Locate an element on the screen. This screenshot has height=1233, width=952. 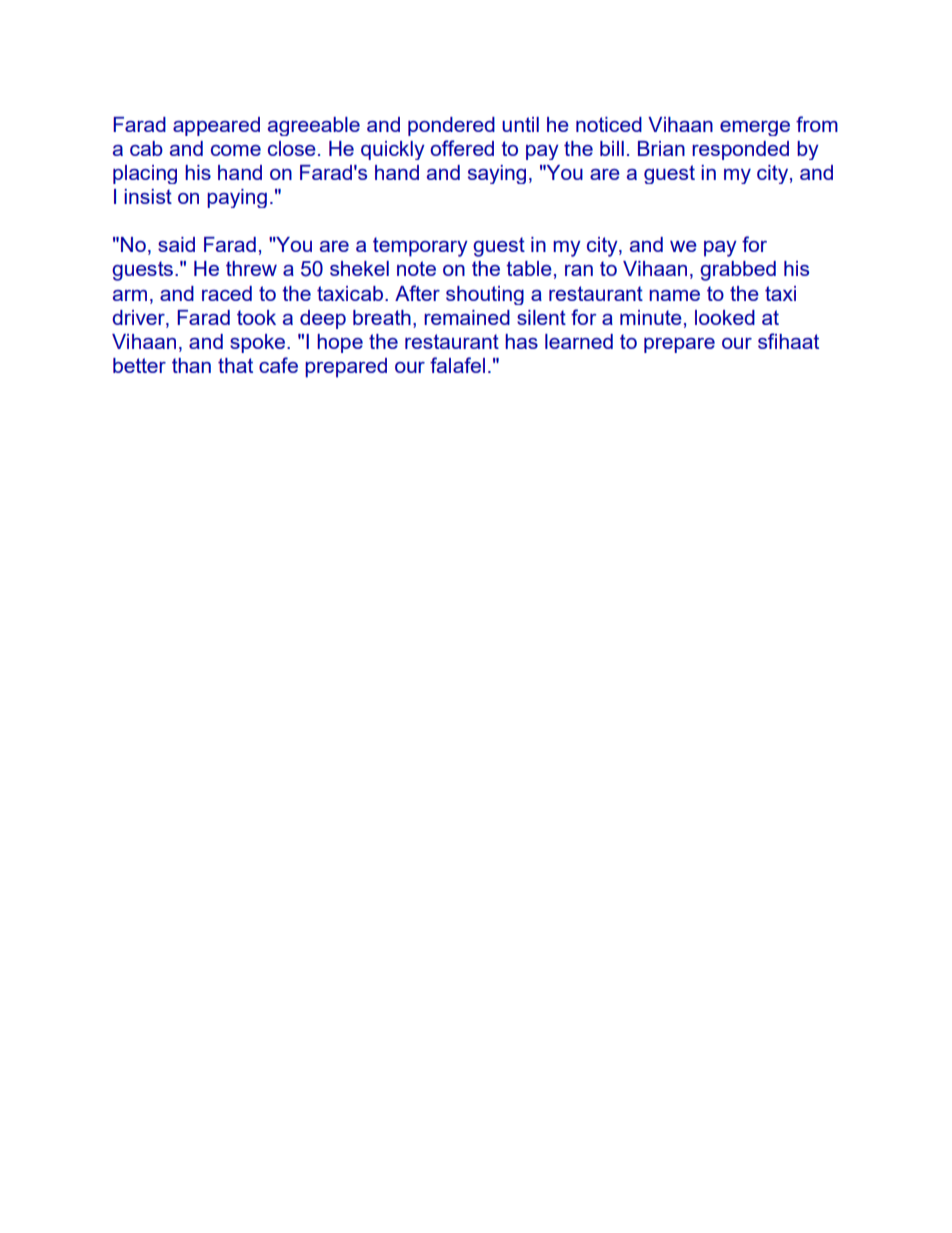
grabbed is located at coordinates (738, 271).
